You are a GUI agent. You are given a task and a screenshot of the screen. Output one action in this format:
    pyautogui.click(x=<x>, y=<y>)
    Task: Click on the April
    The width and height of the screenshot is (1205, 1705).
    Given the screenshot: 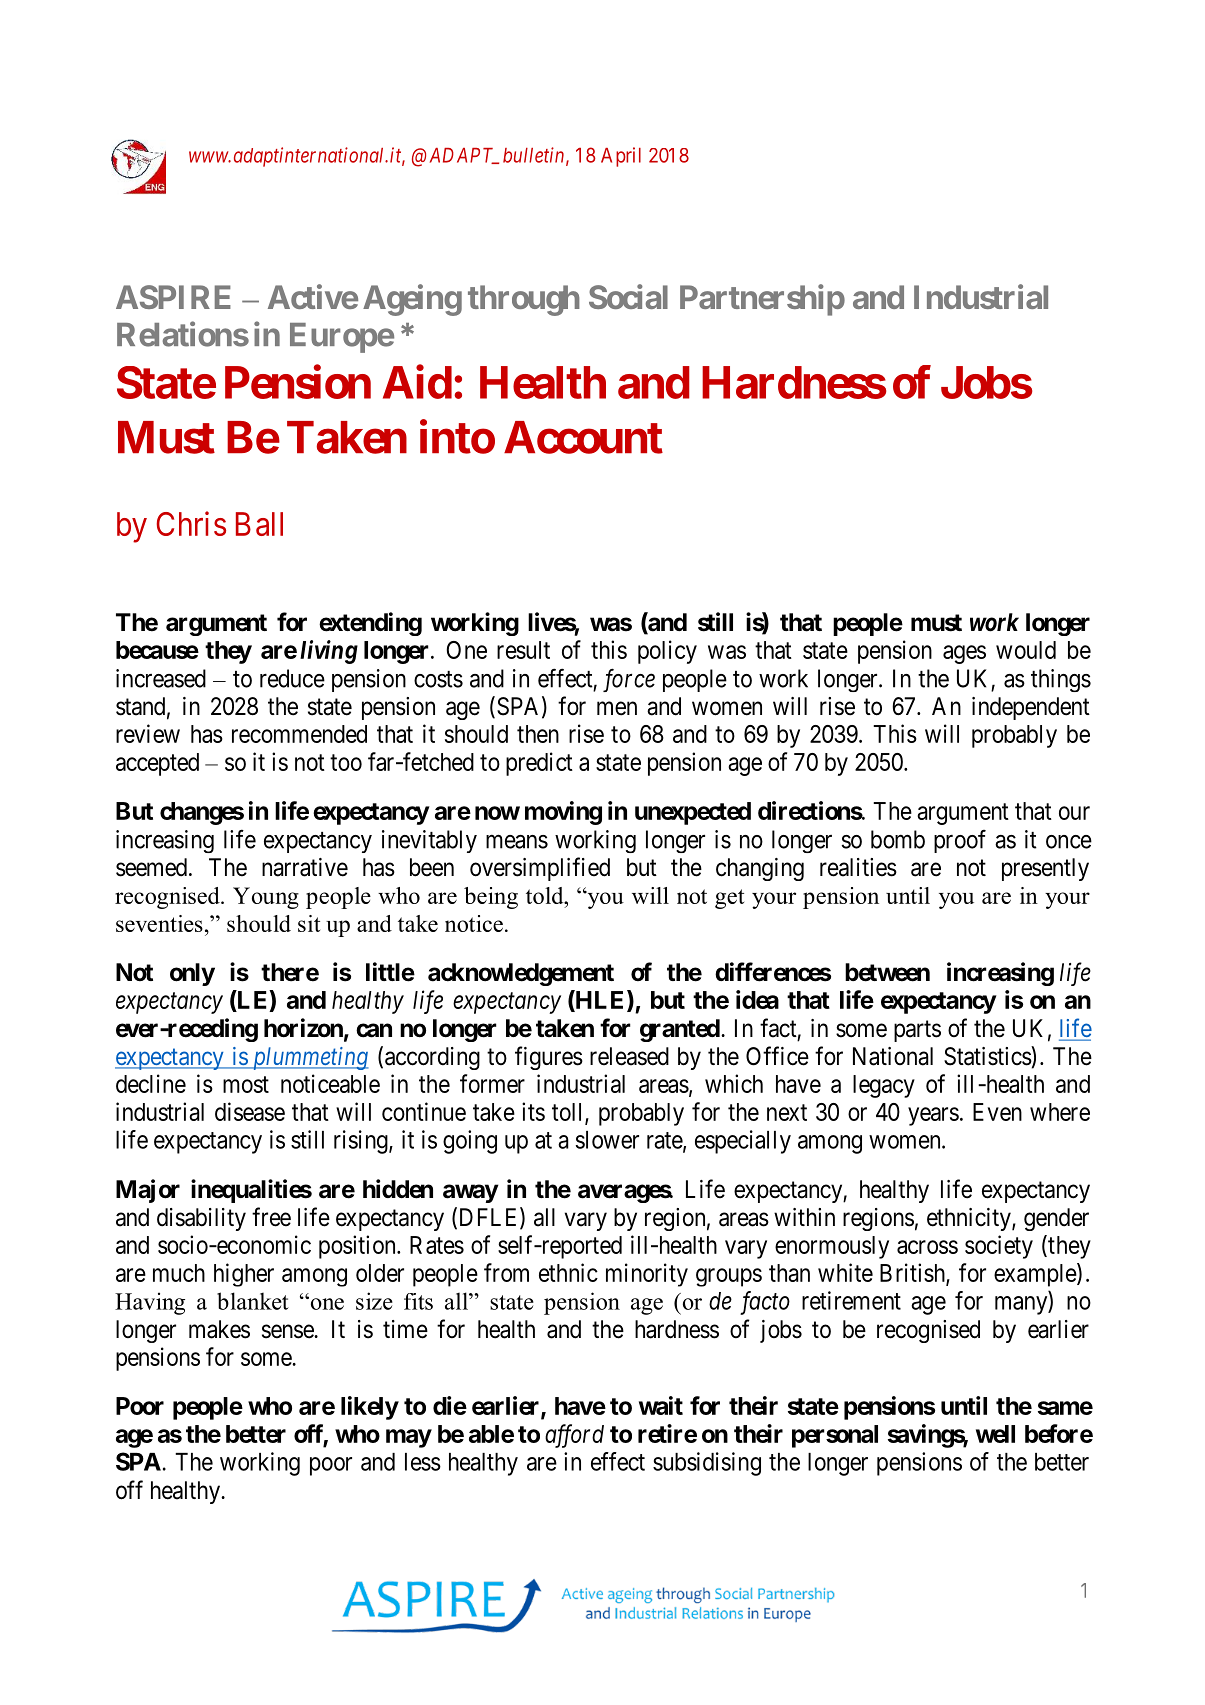 What is the action you would take?
    pyautogui.click(x=621, y=157)
